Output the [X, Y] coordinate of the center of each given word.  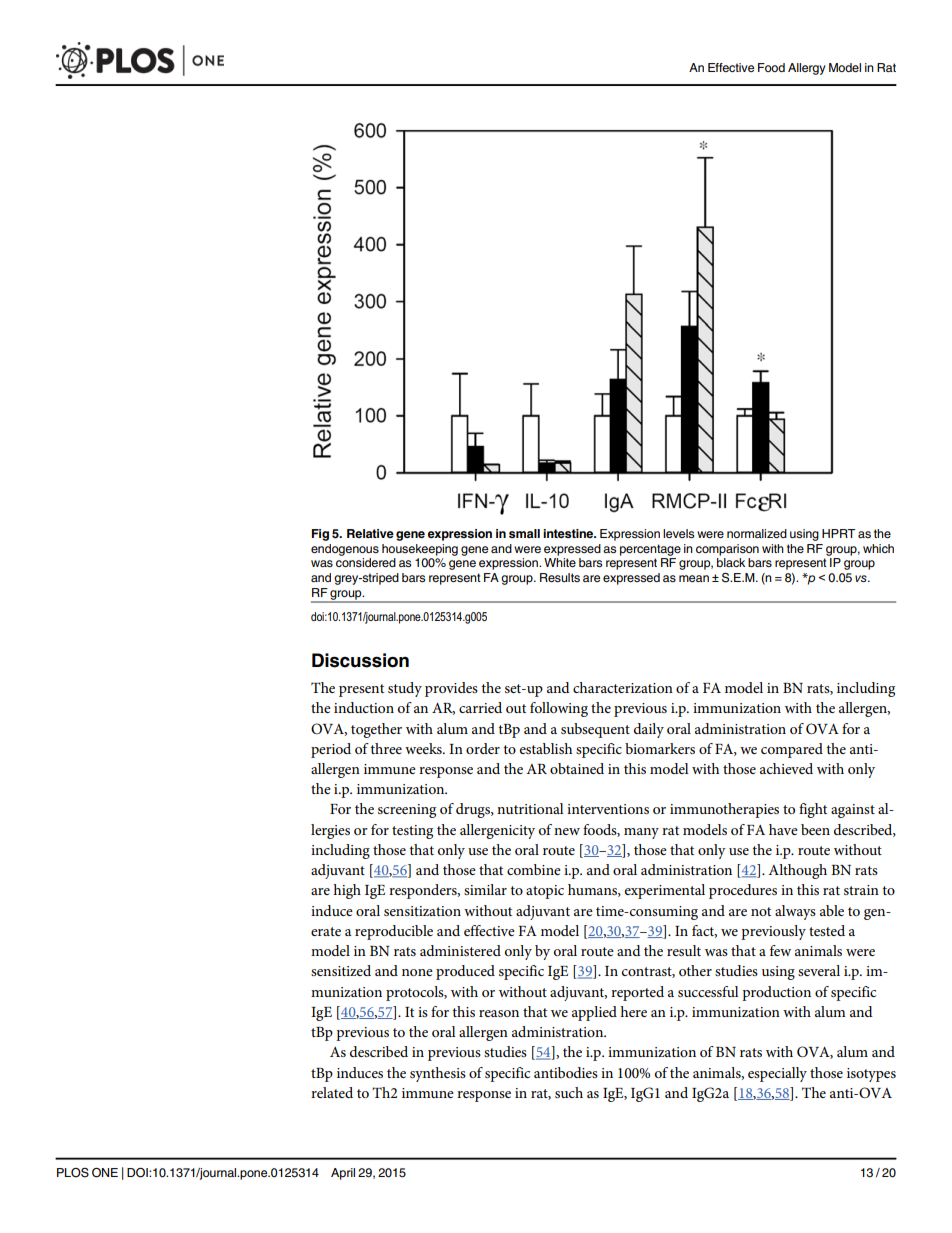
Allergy [807, 69]
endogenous [345, 550]
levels [678, 533]
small [524, 533]
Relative [370, 533]
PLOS [73, 1173]
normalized [757, 533]
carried [480, 707]
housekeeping [420, 550]
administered [460, 950]
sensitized [341, 970]
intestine [569, 533]
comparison [727, 550]
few [780, 950]
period [331, 750]
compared [792, 750]
